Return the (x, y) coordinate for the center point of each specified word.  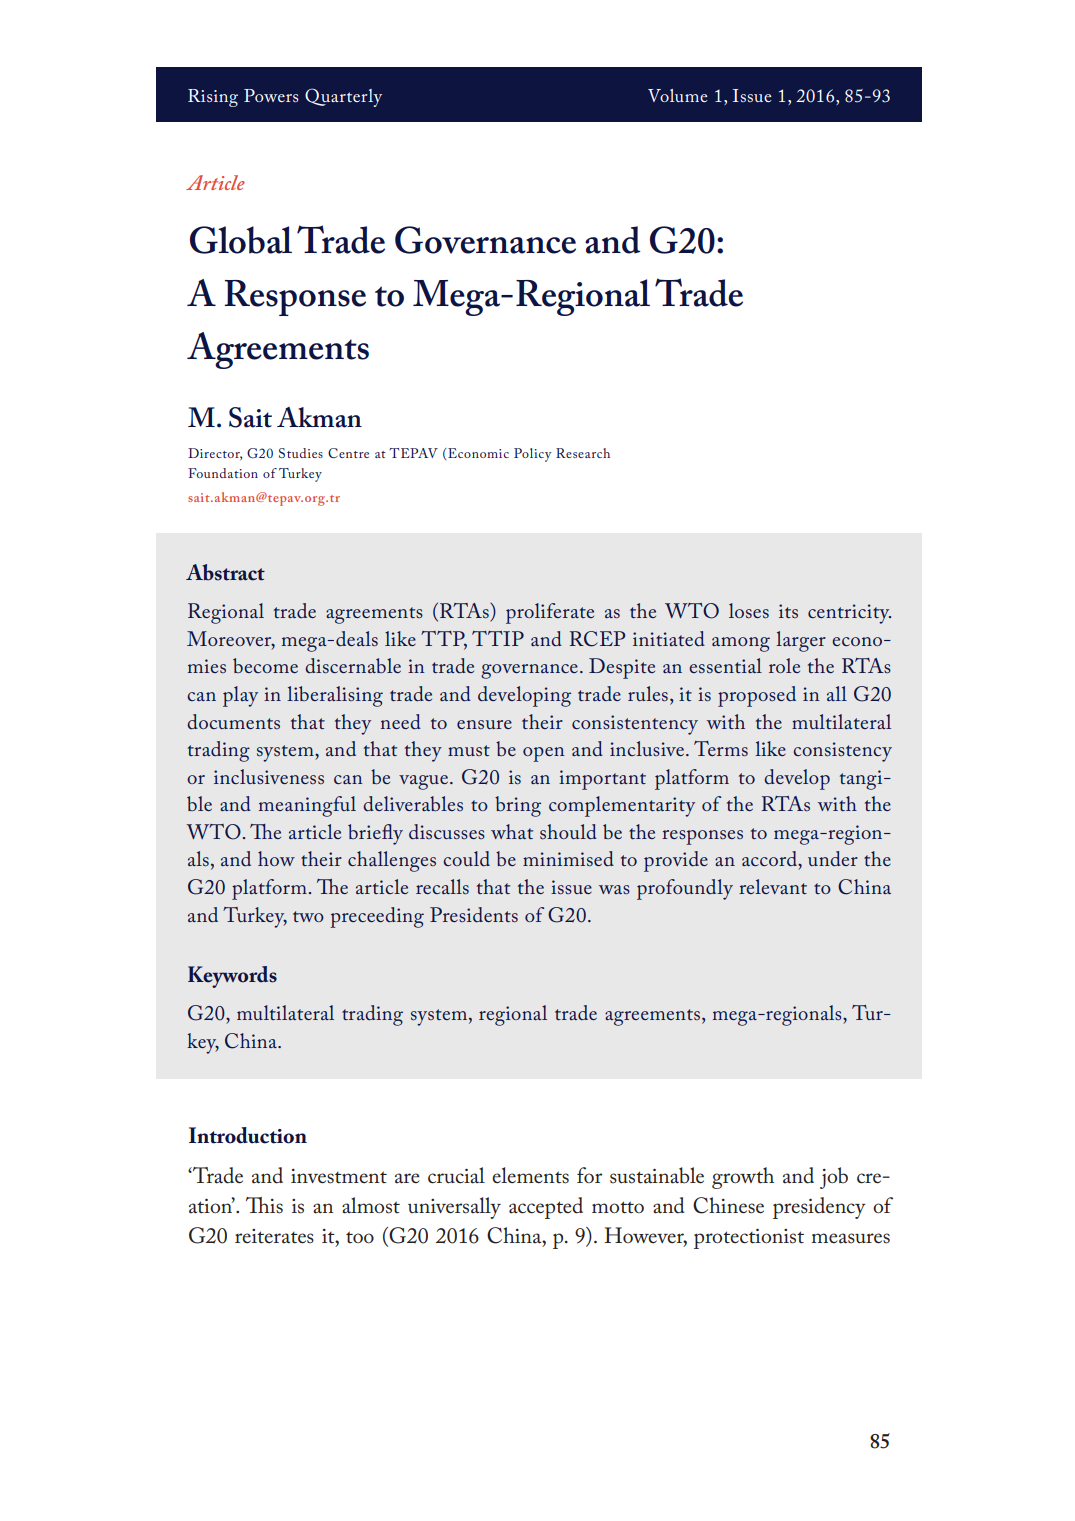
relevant (773, 886)
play (240, 696)
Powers (271, 95)
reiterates (274, 1236)
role (784, 665)
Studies (301, 453)
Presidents (474, 914)
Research (583, 453)
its (788, 611)
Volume (678, 95)
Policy (532, 455)
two (308, 916)
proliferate (550, 613)
